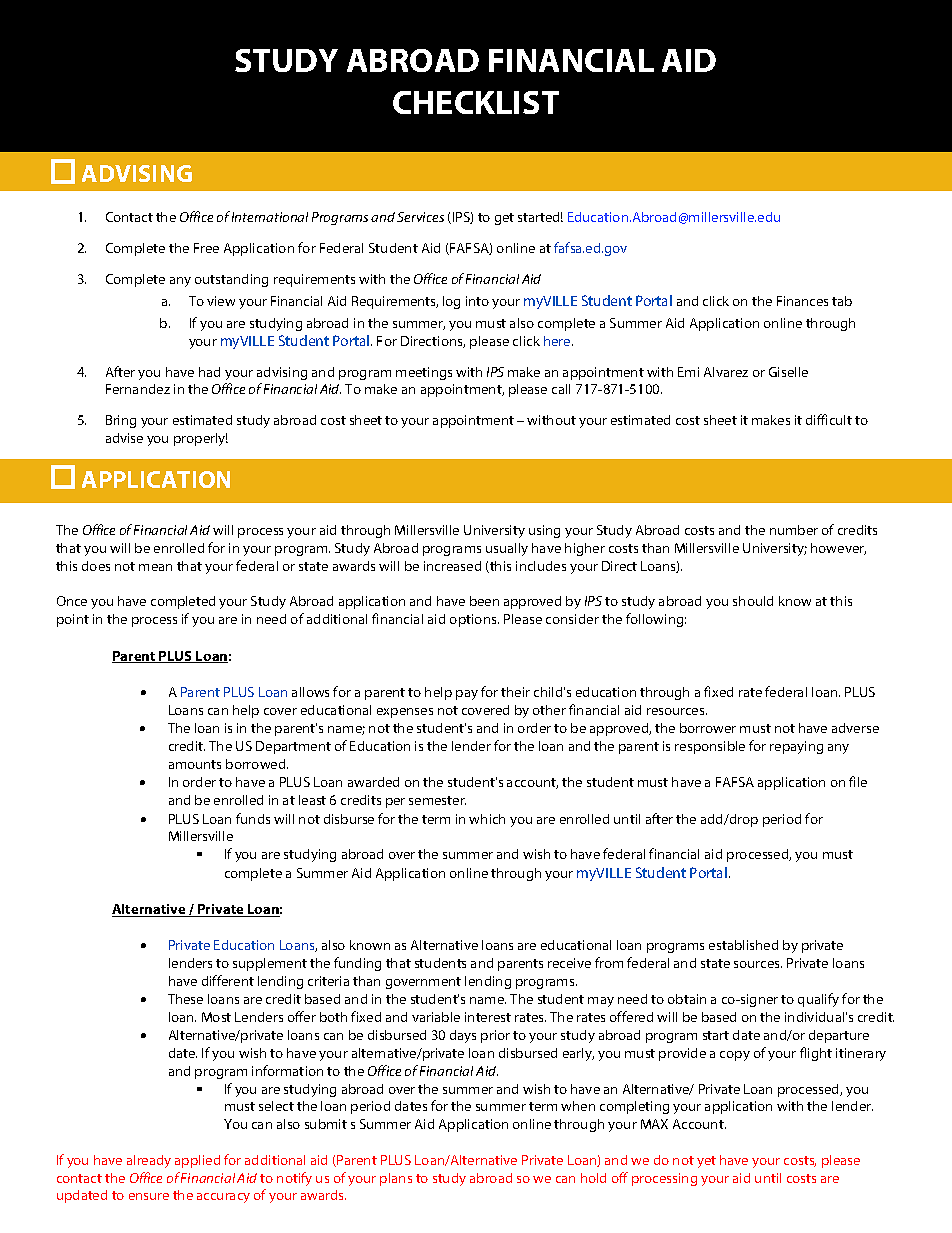 Image resolution: width=952 pixels, height=1233 pixels. I want to click on International, so click(270, 217).
